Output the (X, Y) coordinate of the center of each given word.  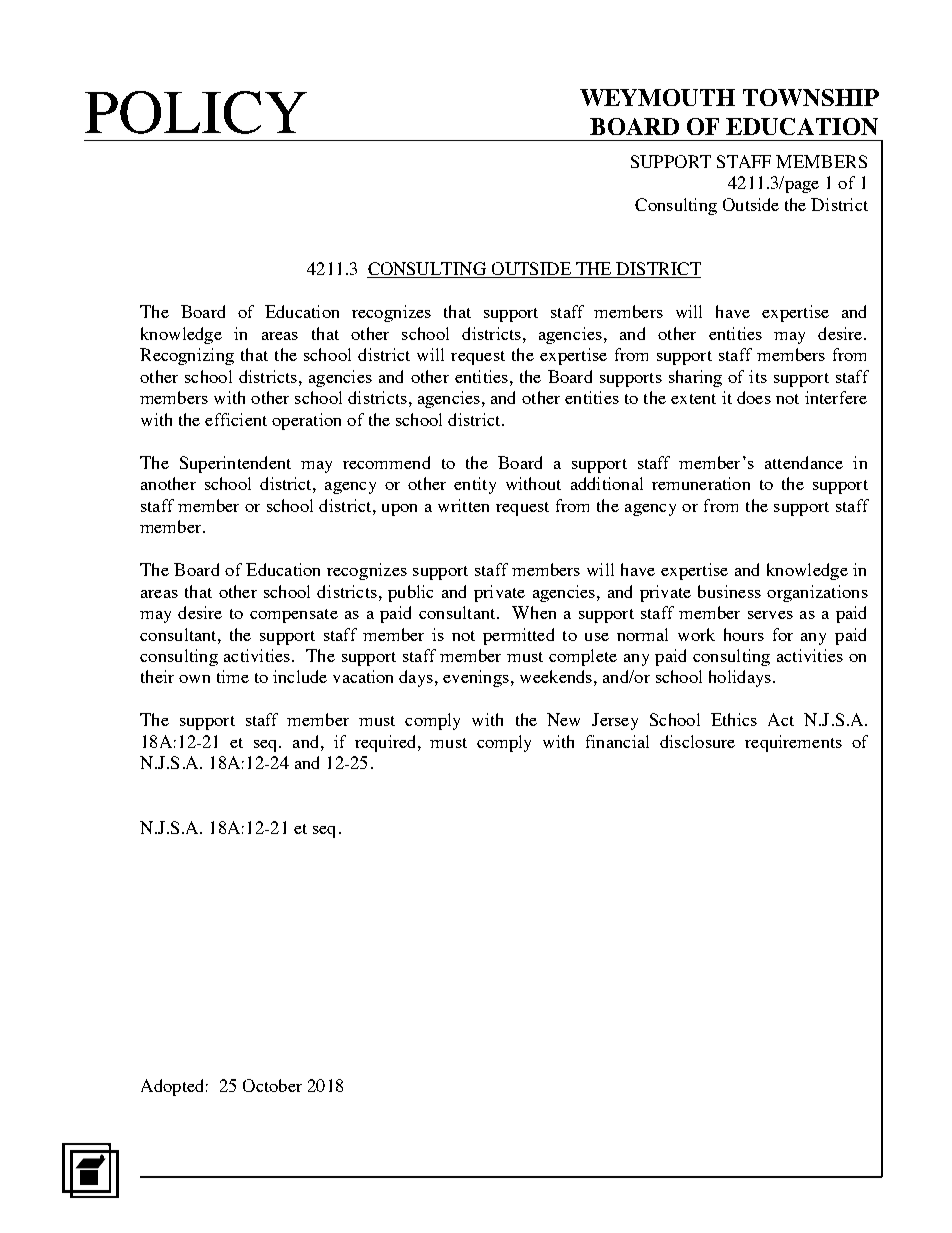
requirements (793, 743)
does (754, 397)
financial (617, 741)
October (272, 1085)
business (729, 591)
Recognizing (187, 356)
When (534, 612)
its (758, 376)
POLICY (196, 112)
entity (475, 485)
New (563, 719)
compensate (294, 616)
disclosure (697, 741)
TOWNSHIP (811, 97)
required (387, 743)
